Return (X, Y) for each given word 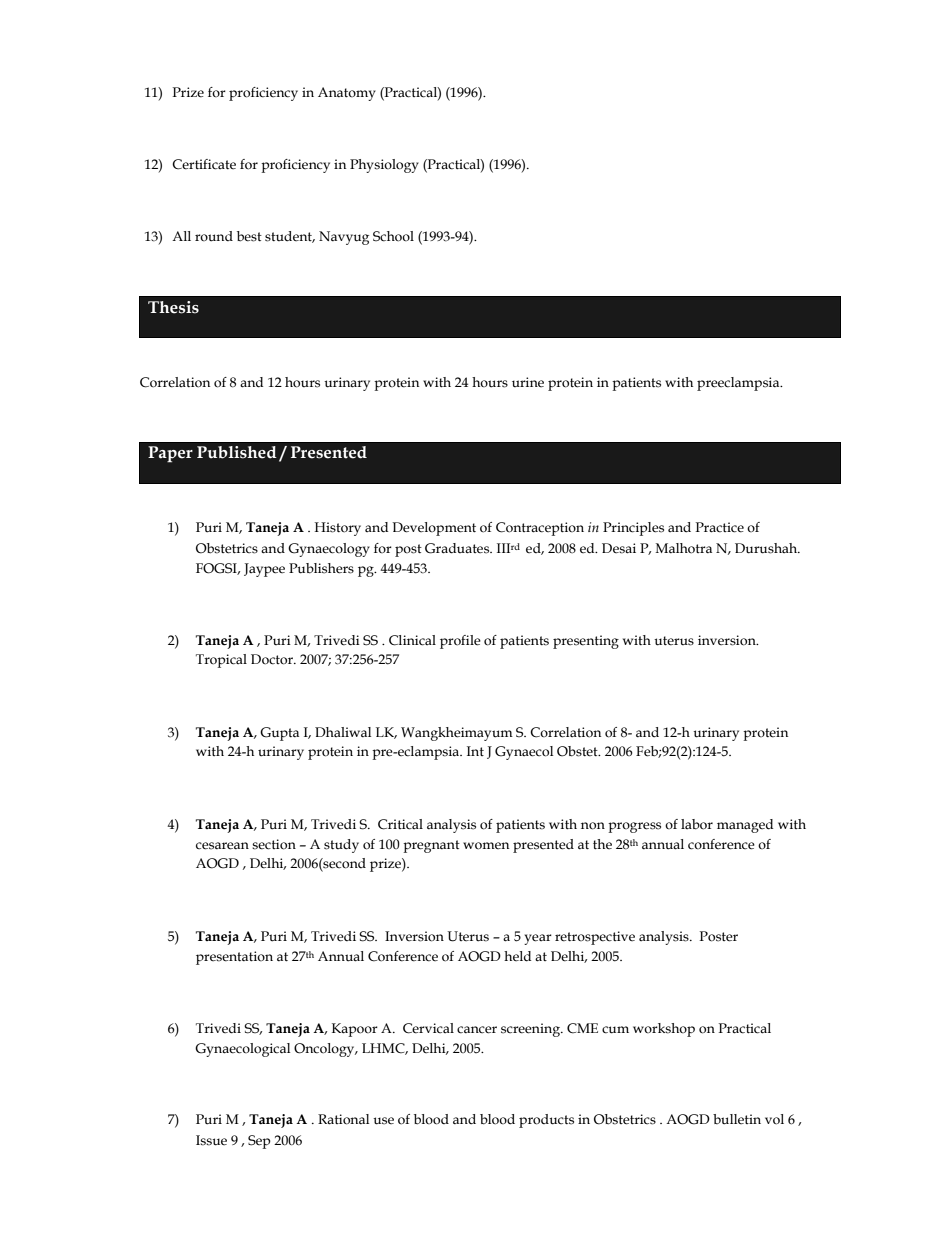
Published (237, 452)
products (546, 1121)
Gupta (279, 734)
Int (475, 751)
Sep (259, 1142)
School (393, 236)
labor (697, 824)
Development (434, 529)
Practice (719, 527)
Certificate (204, 164)
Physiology (384, 166)
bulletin (737, 1119)
